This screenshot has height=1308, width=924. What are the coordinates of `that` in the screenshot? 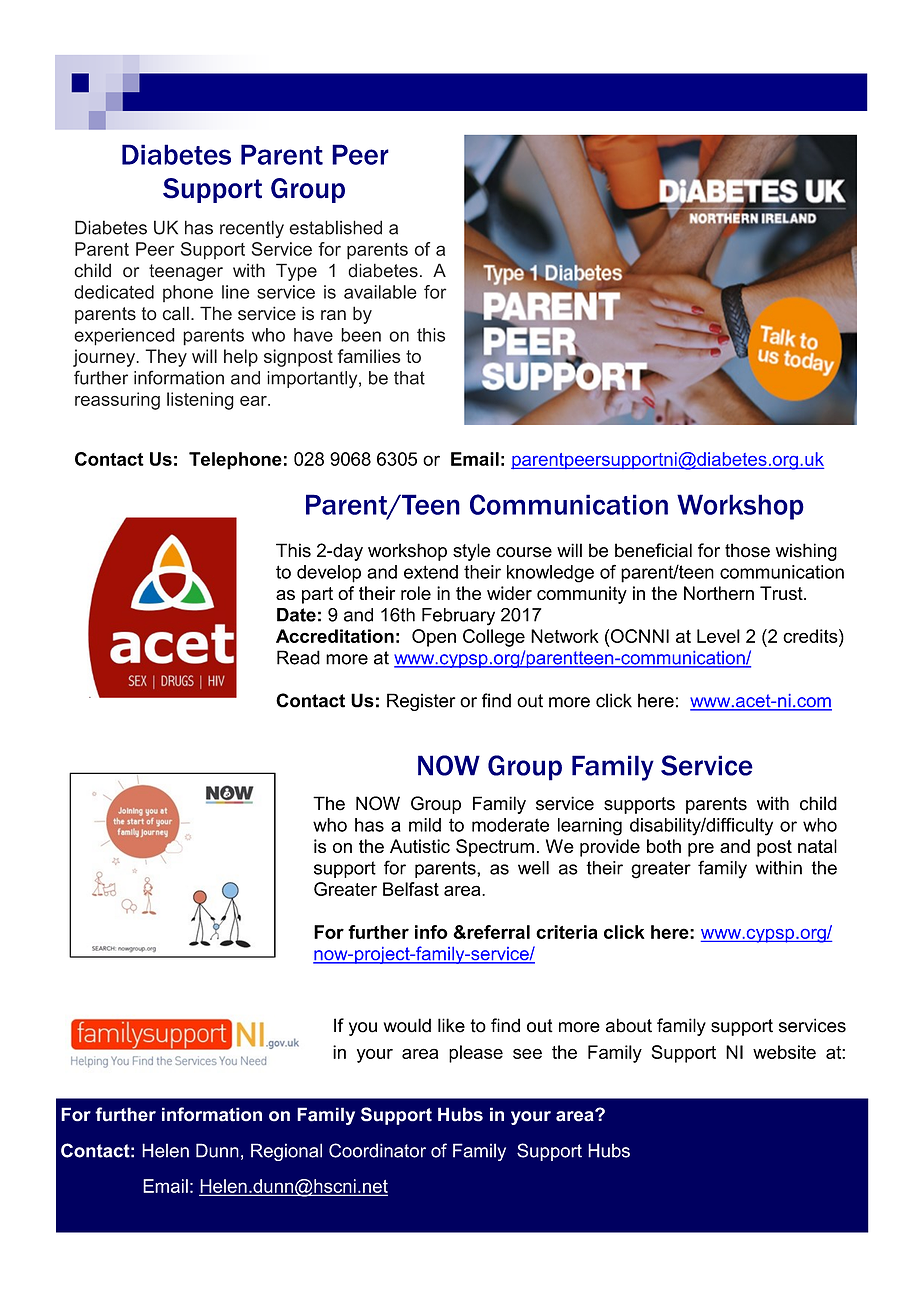 It's located at (409, 378).
